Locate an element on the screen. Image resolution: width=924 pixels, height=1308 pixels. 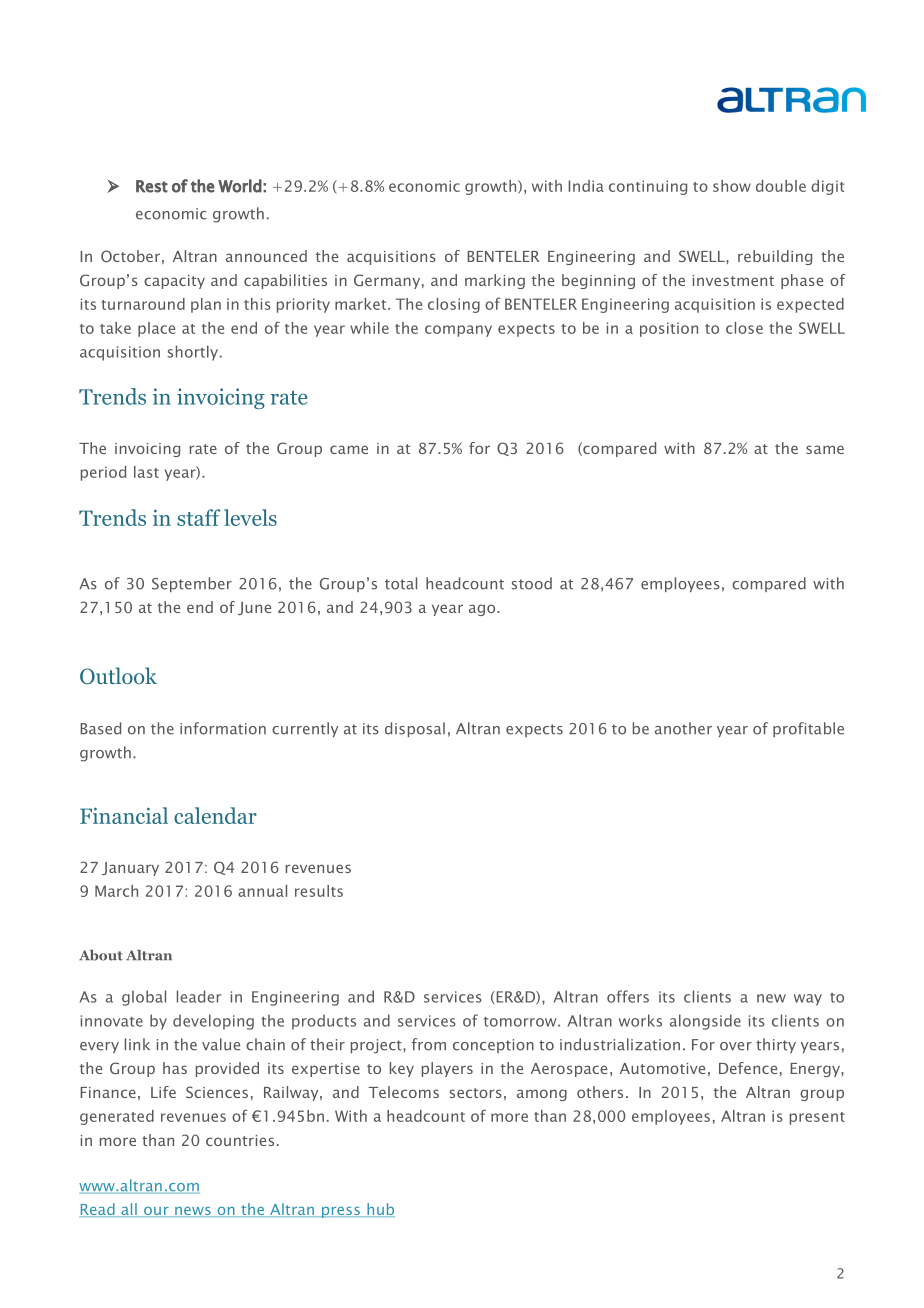
results is located at coordinates (319, 891).
